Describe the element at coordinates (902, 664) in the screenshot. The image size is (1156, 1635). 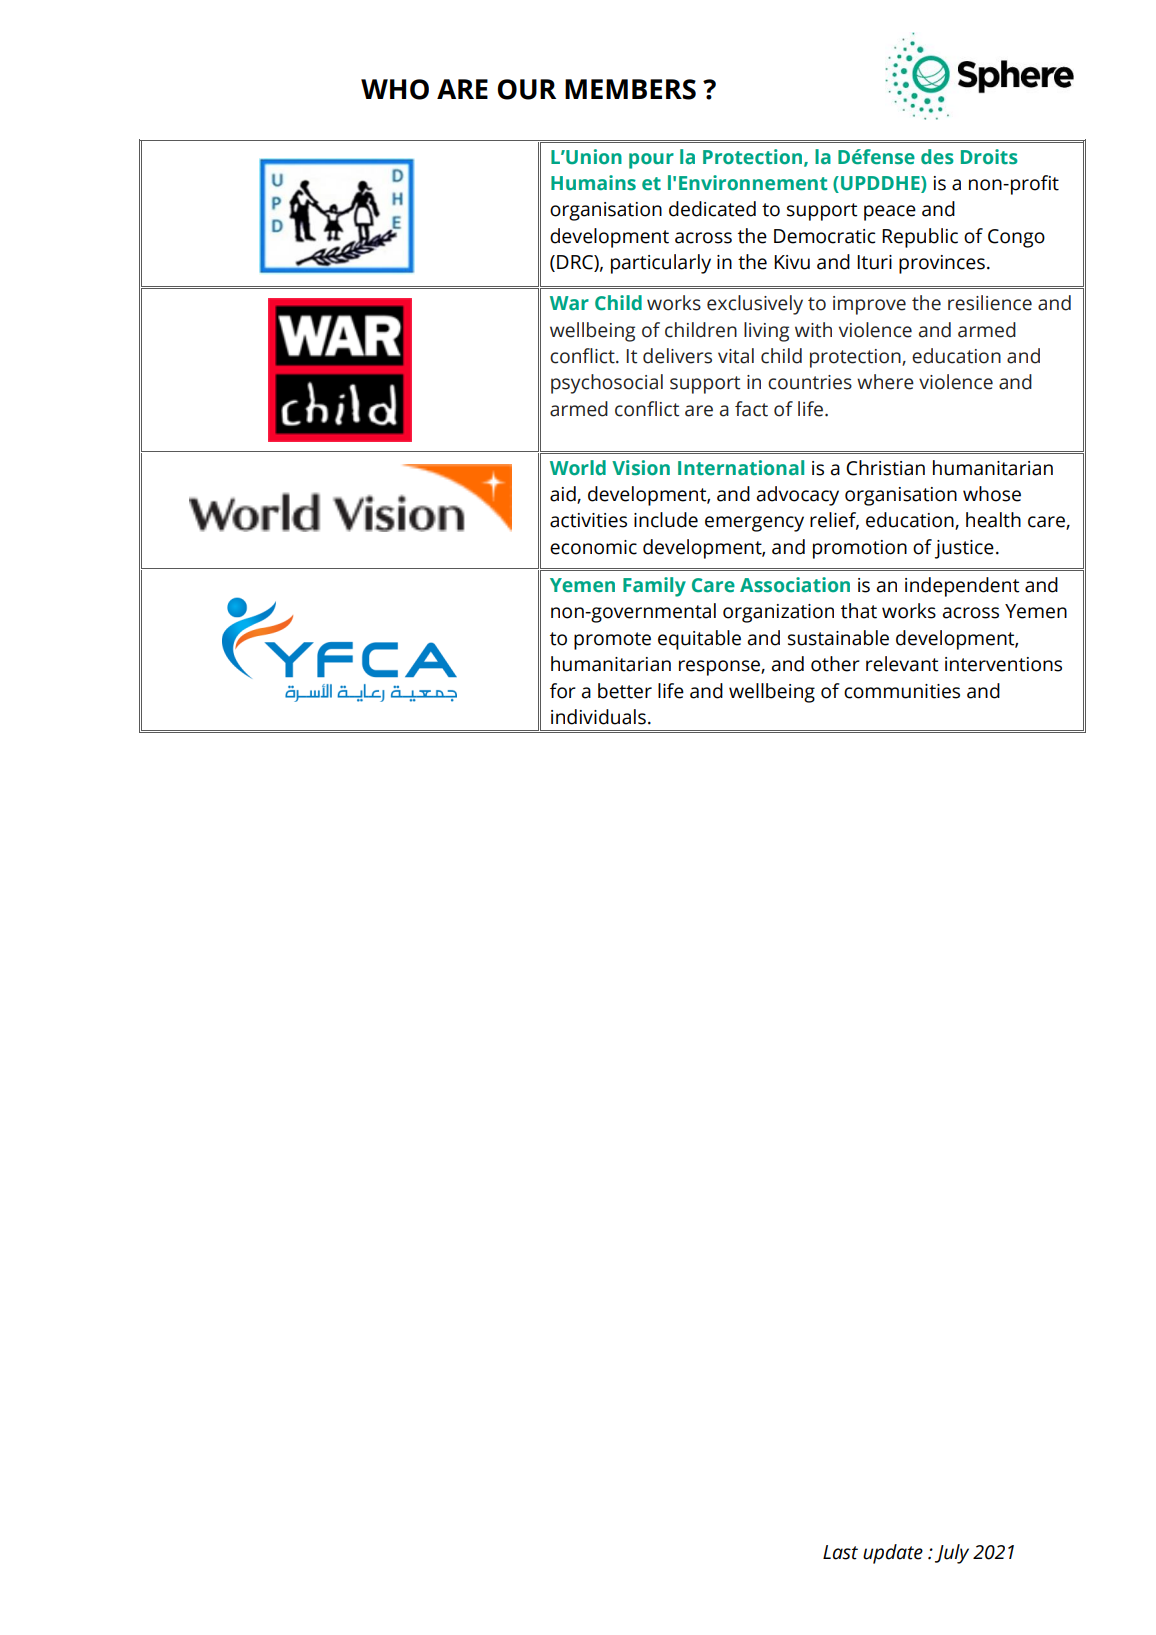
I see `relevant` at that location.
